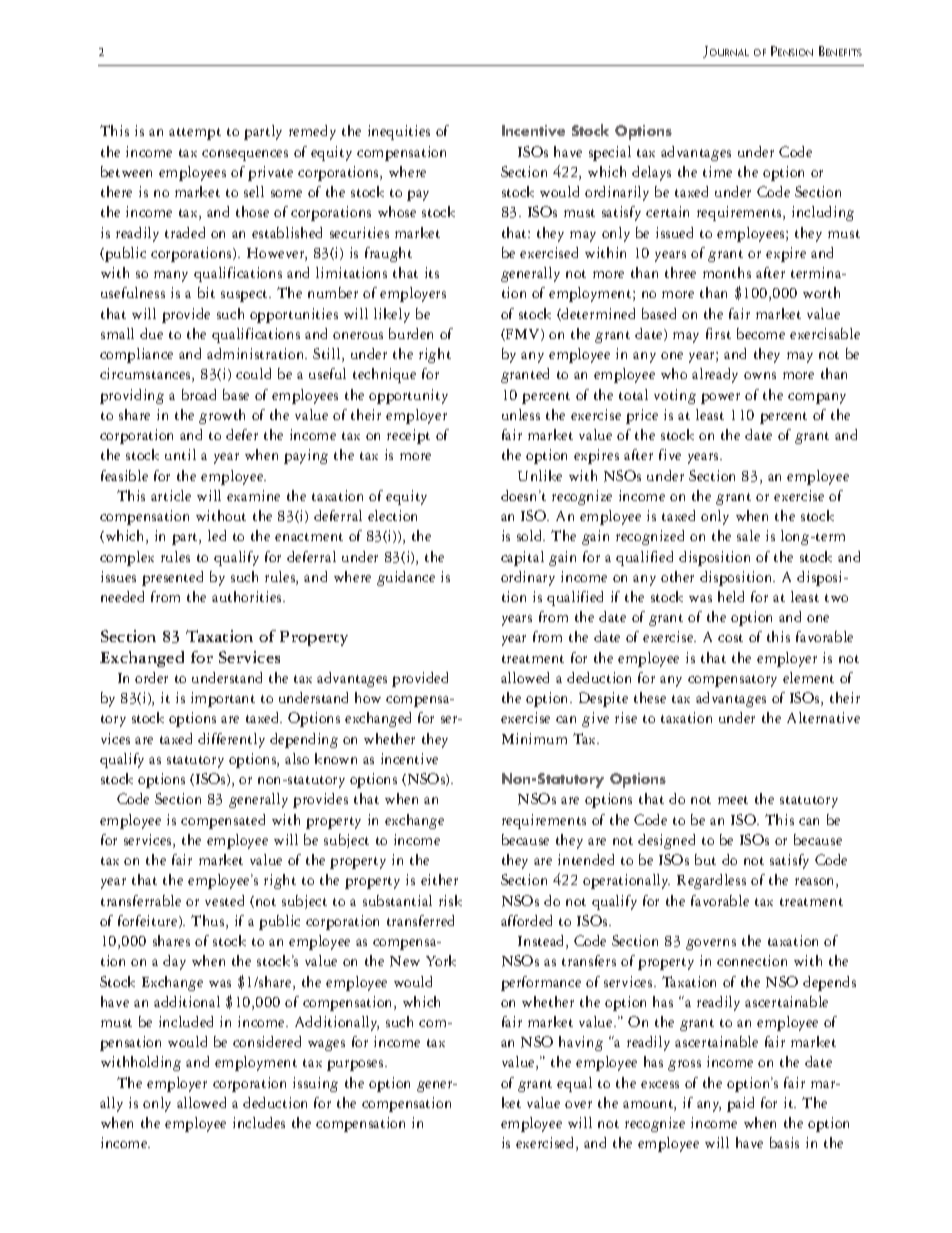 This screenshot has width=952, height=1233. I want to click on equal, so click(574, 1084).
